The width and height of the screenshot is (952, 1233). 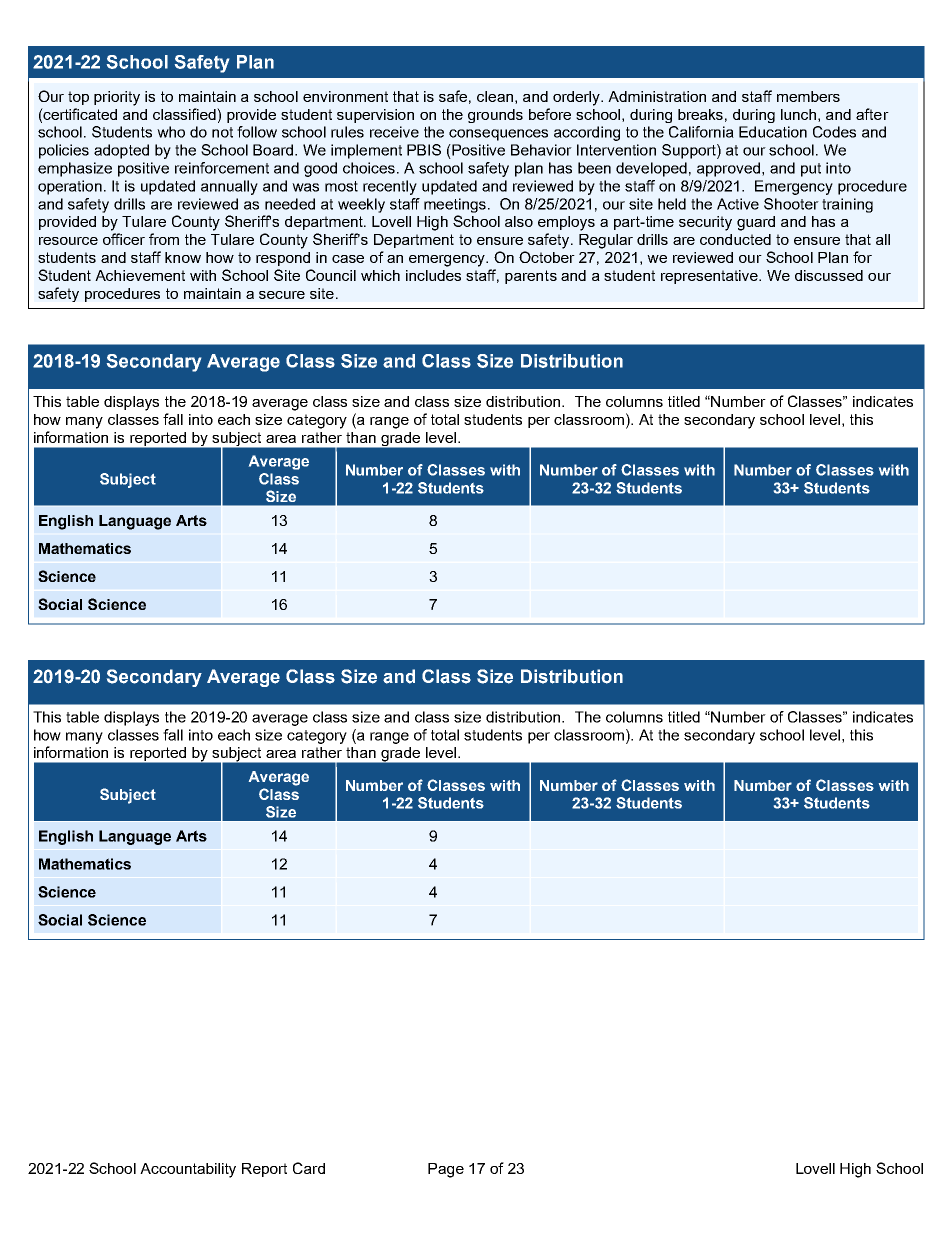 I want to click on Card, so click(x=309, y=1168).
